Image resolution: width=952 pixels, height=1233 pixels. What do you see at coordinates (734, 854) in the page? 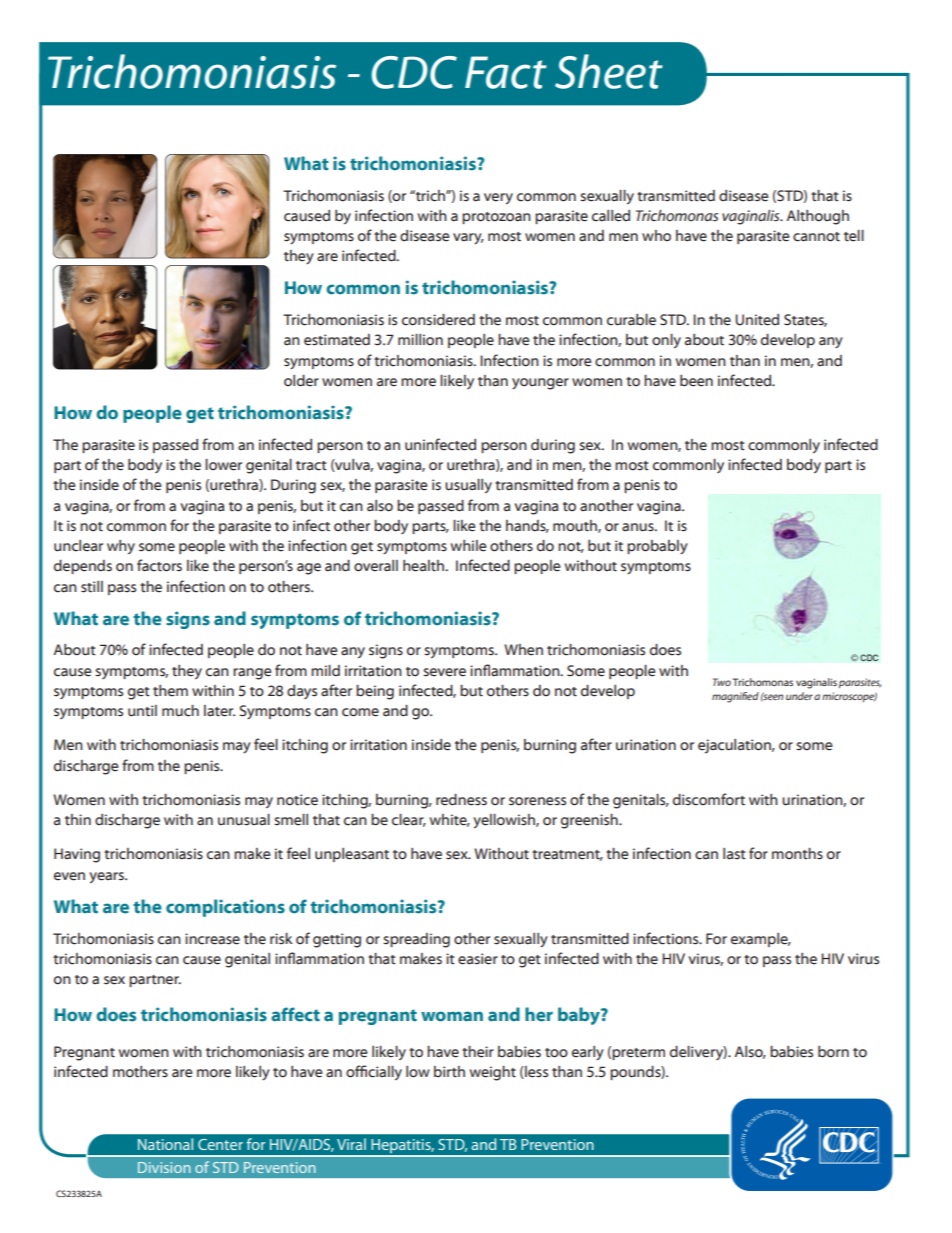
I see `last` at bounding box center [734, 854].
